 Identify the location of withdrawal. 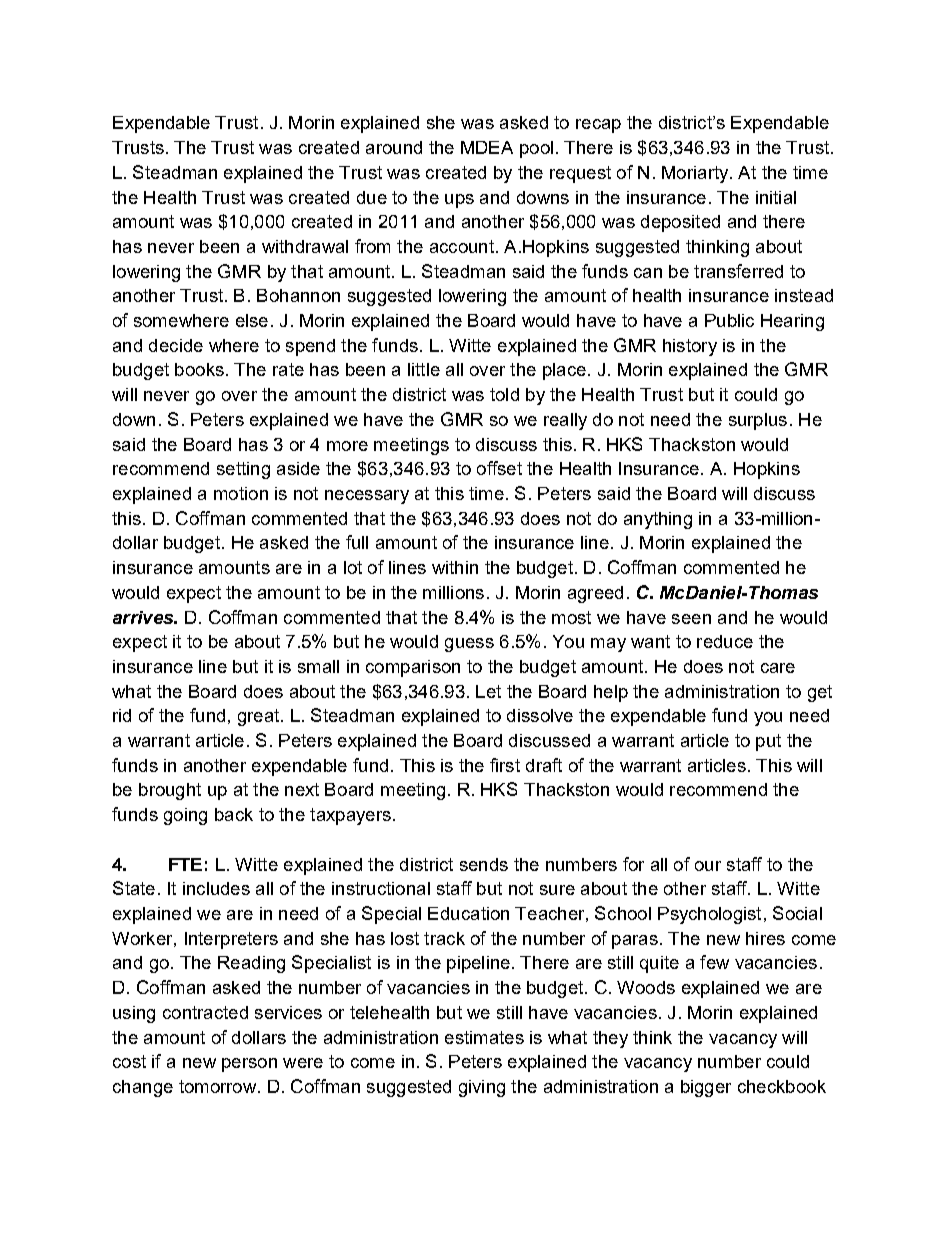
(305, 246).
